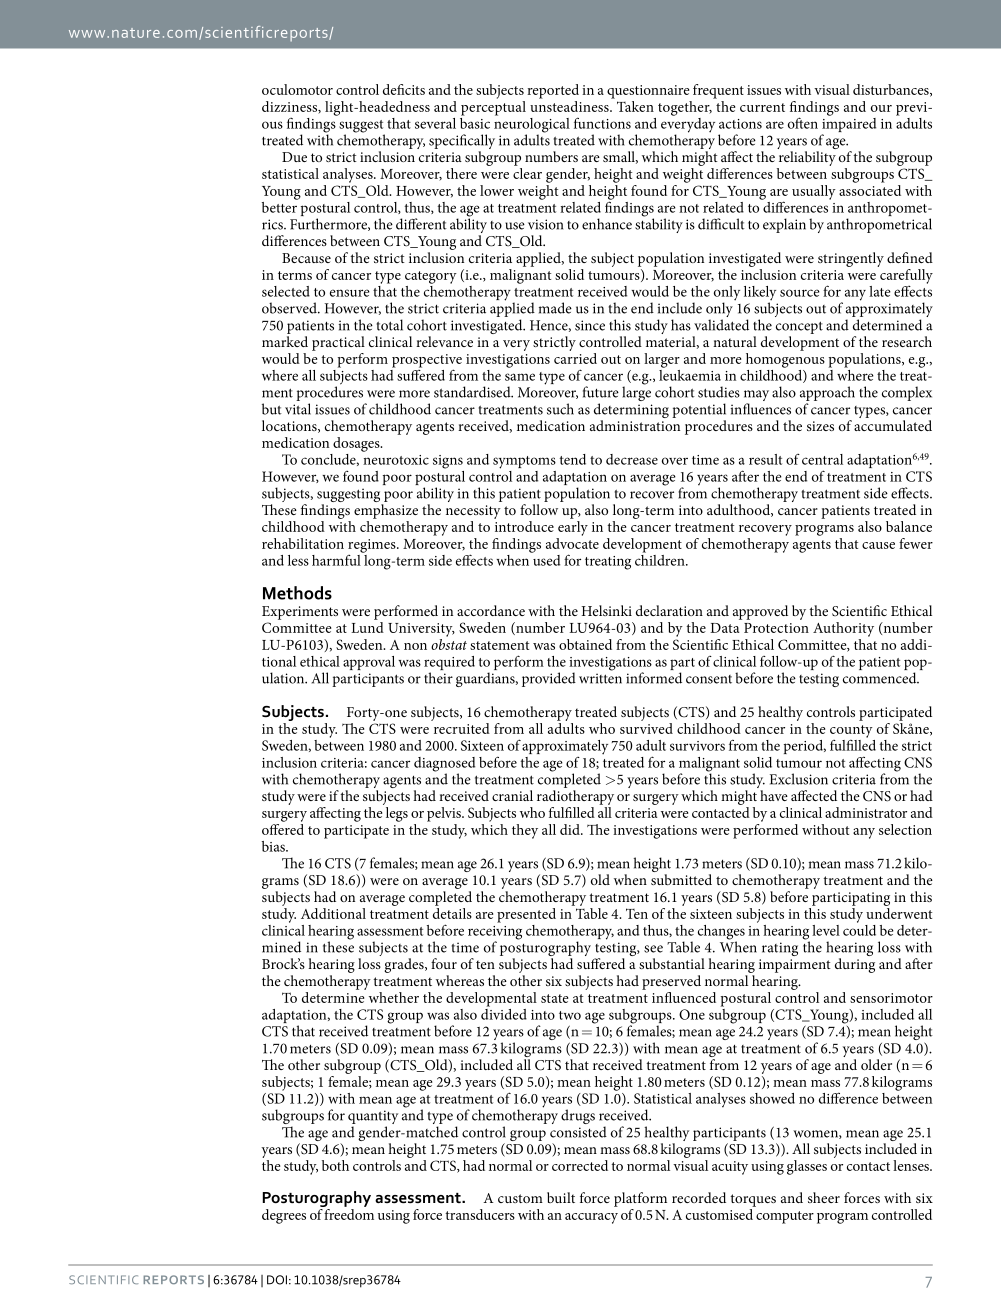 This image has height=1315, width=1001. Describe the element at coordinates (335, 1165) in the image. I see `both` at that location.
